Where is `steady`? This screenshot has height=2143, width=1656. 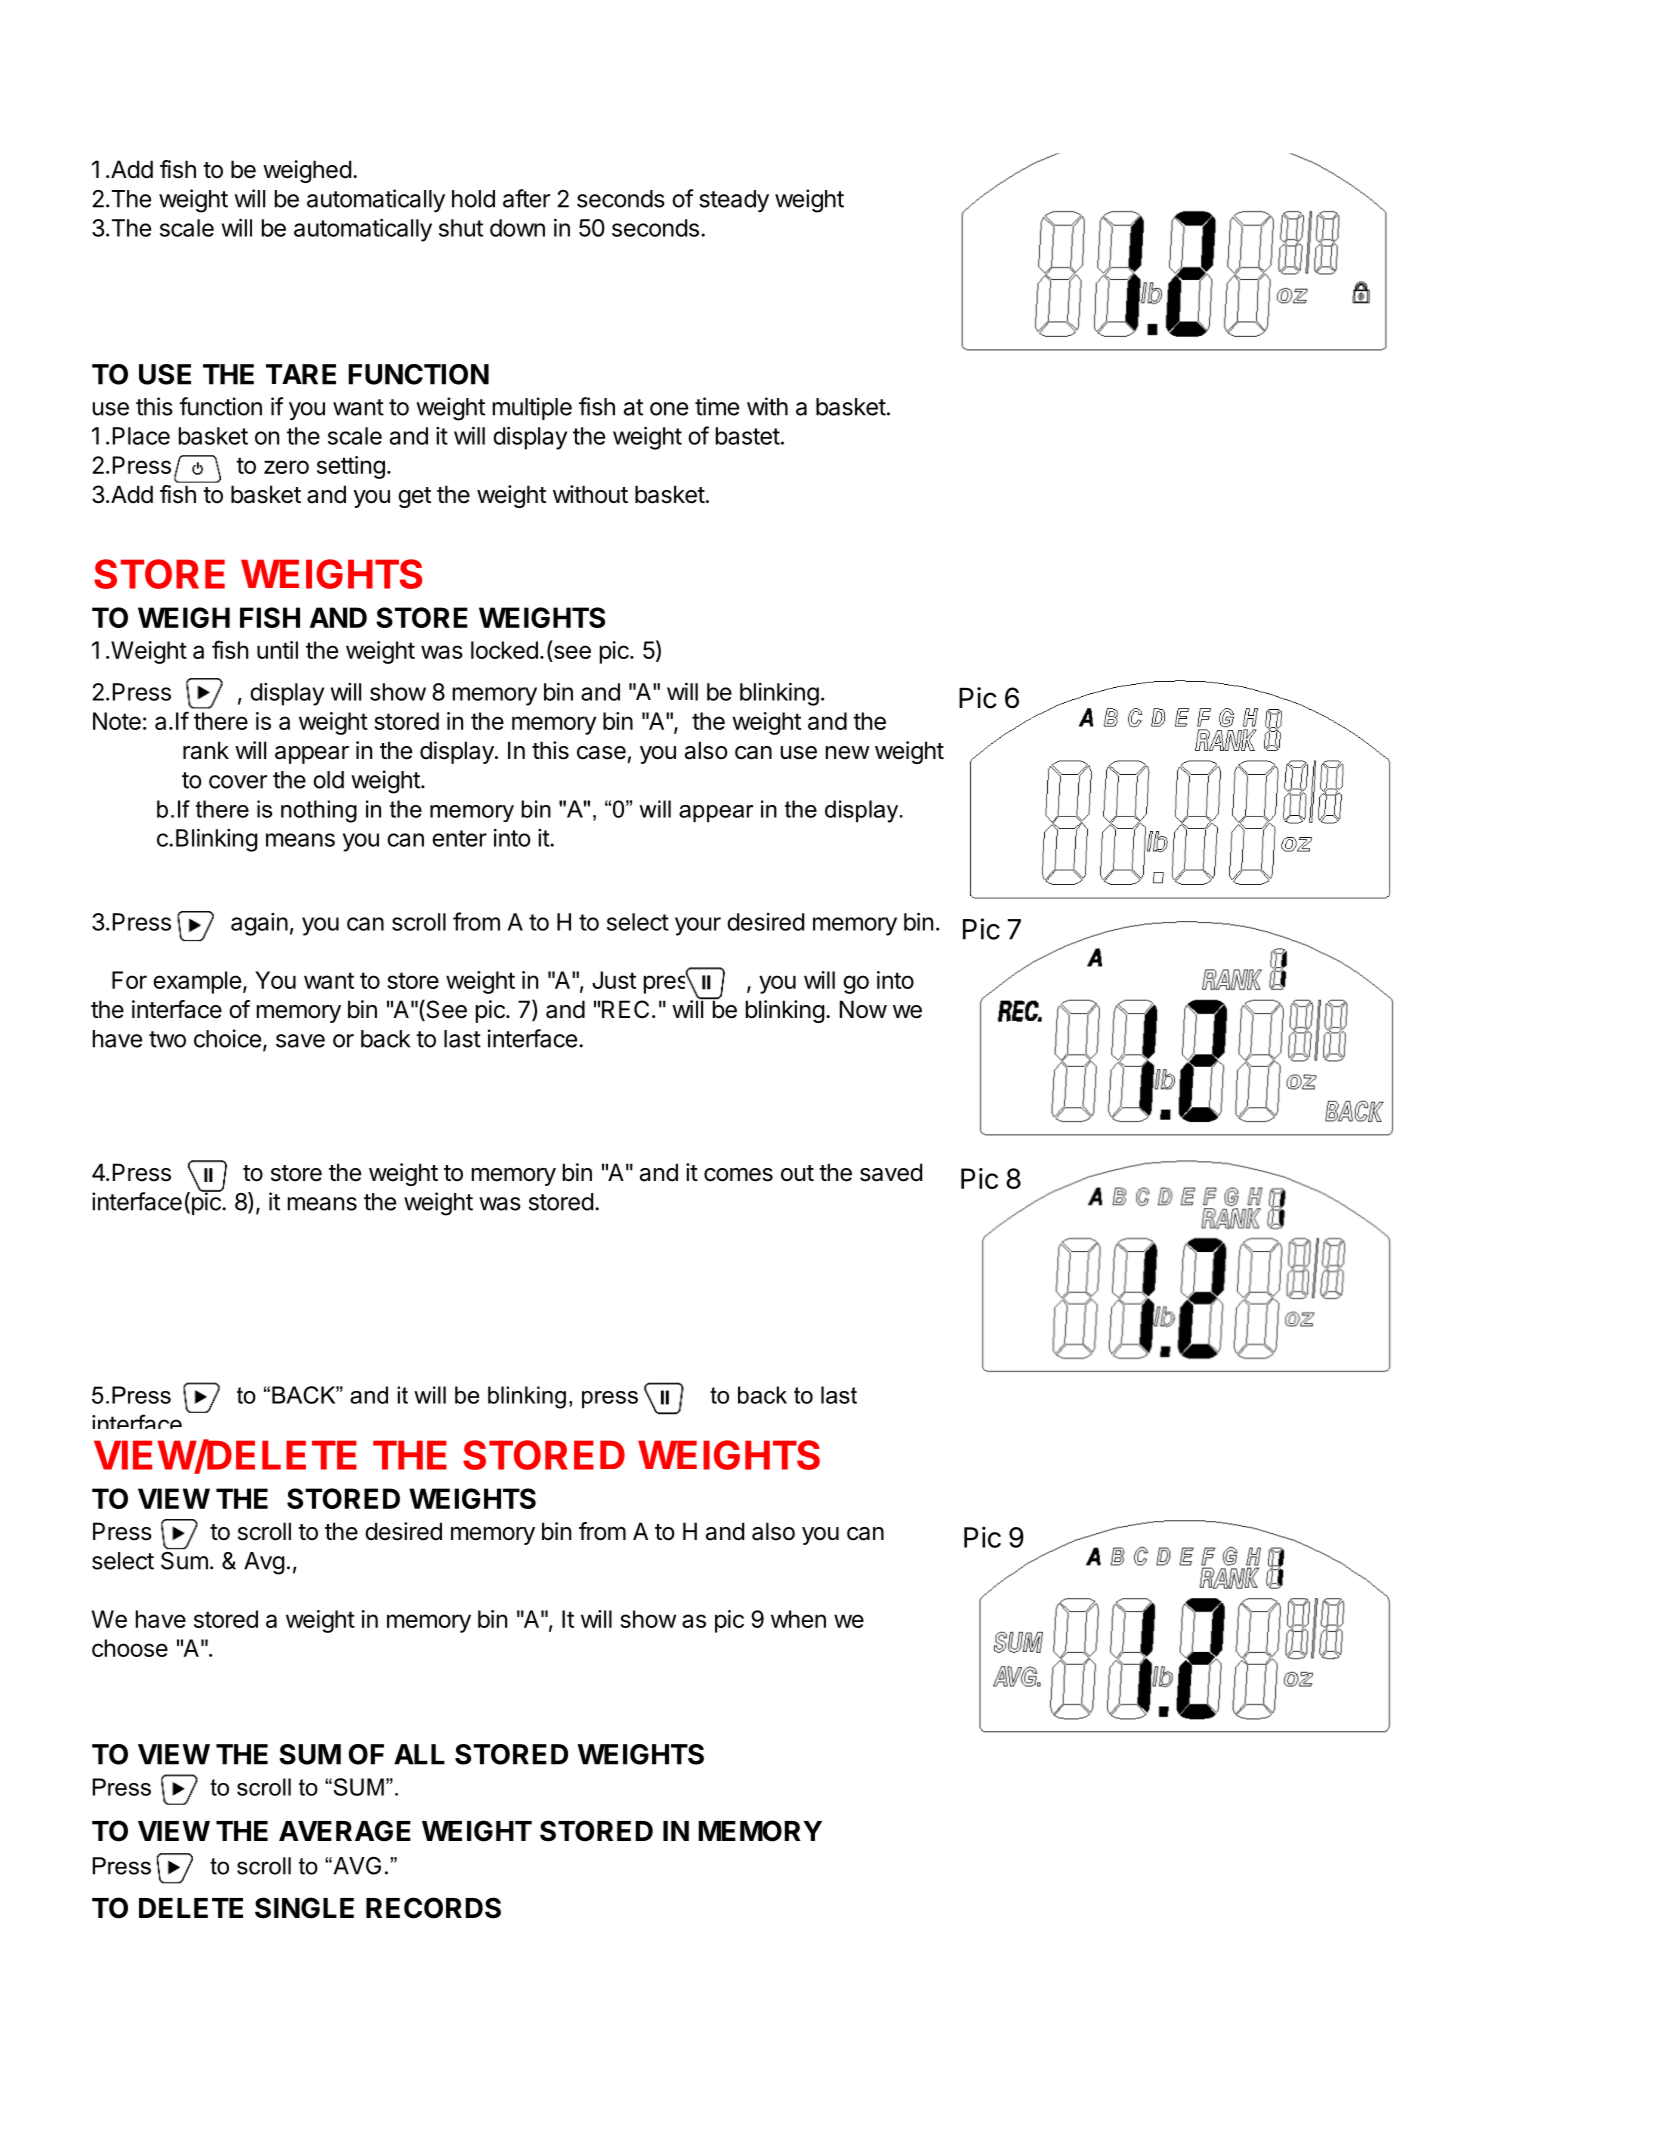
steady is located at coordinates (734, 201).
